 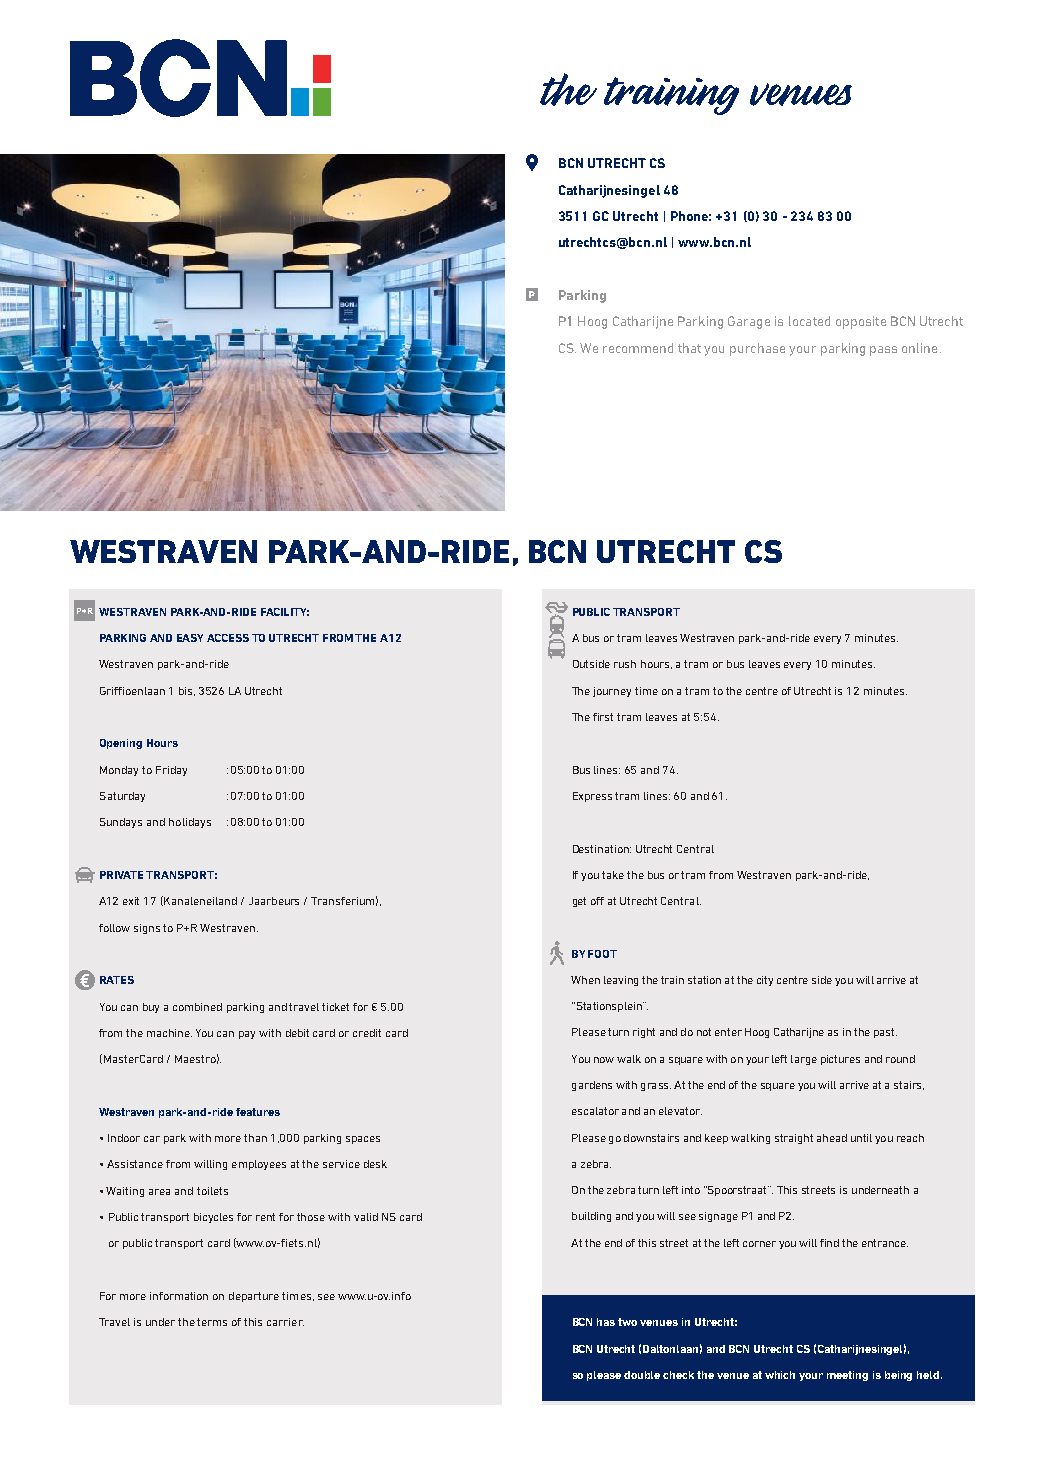 I want to click on city, so click(x=765, y=981).
